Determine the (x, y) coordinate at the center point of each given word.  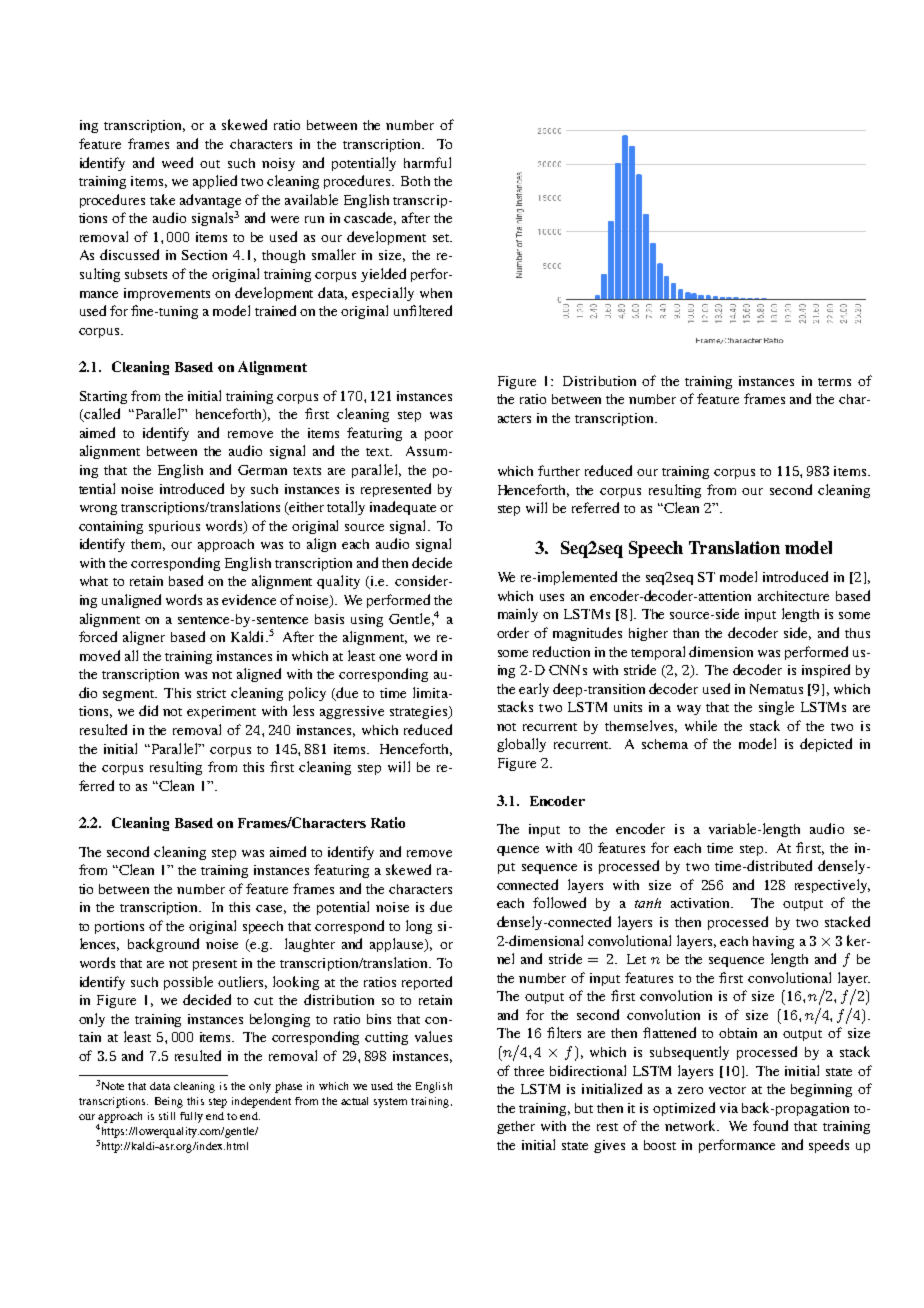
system (390, 1103)
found (770, 1125)
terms (834, 382)
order (513, 632)
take (162, 199)
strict (211, 693)
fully (191, 1117)
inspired (826, 671)
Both (415, 181)
